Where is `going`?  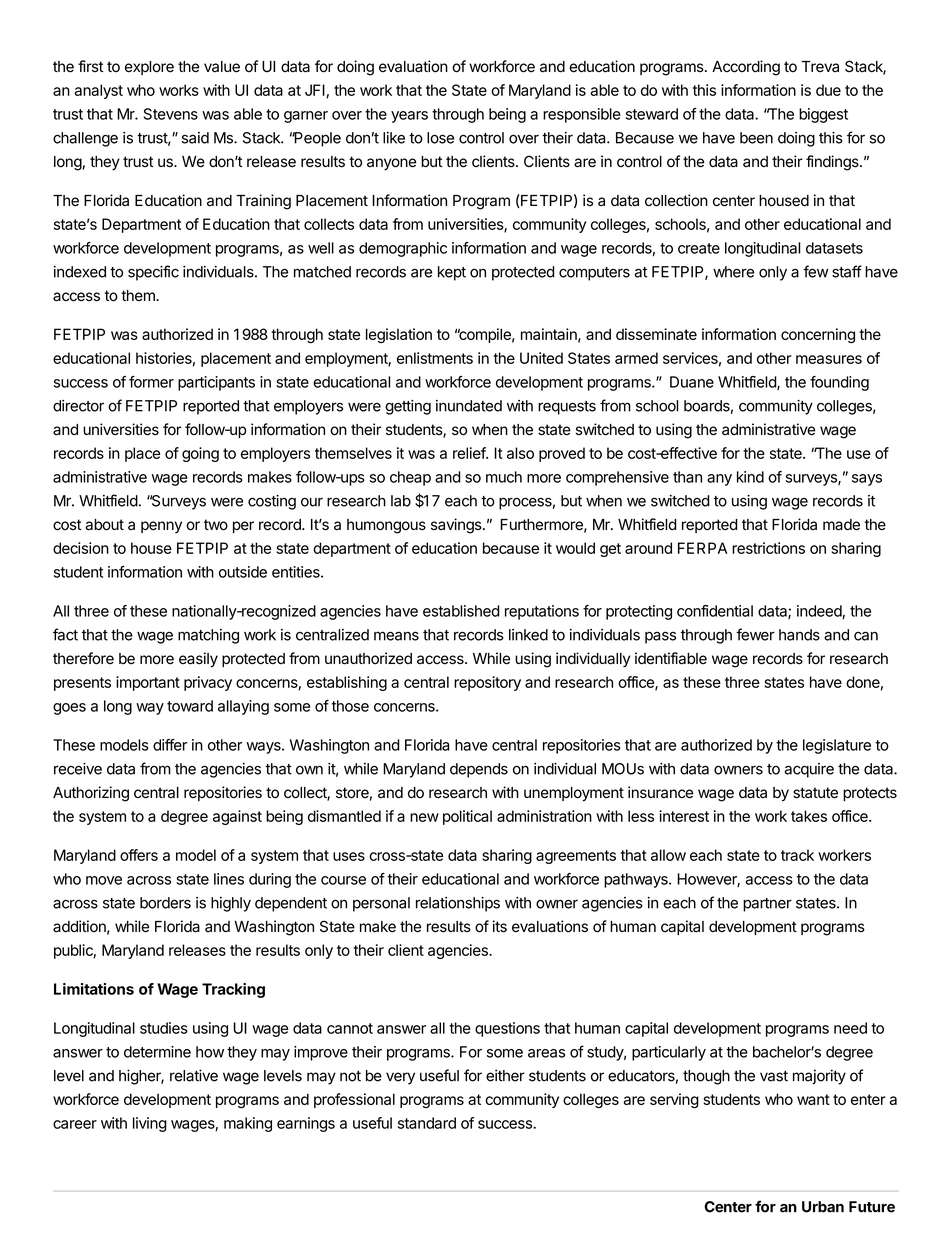 going is located at coordinates (200, 454).
